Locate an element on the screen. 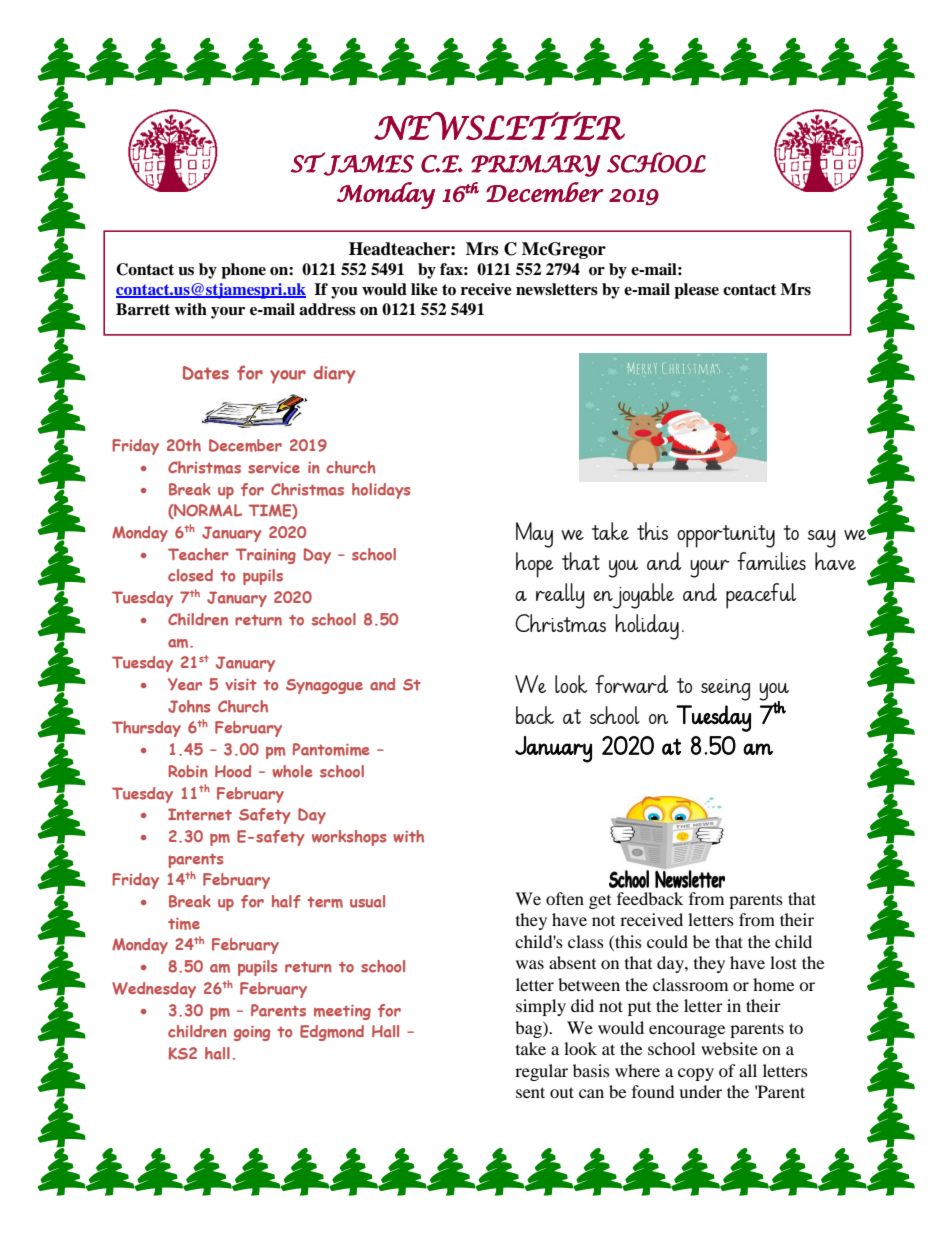 This screenshot has height=1233, width=952. website is located at coordinates (729, 1048).
